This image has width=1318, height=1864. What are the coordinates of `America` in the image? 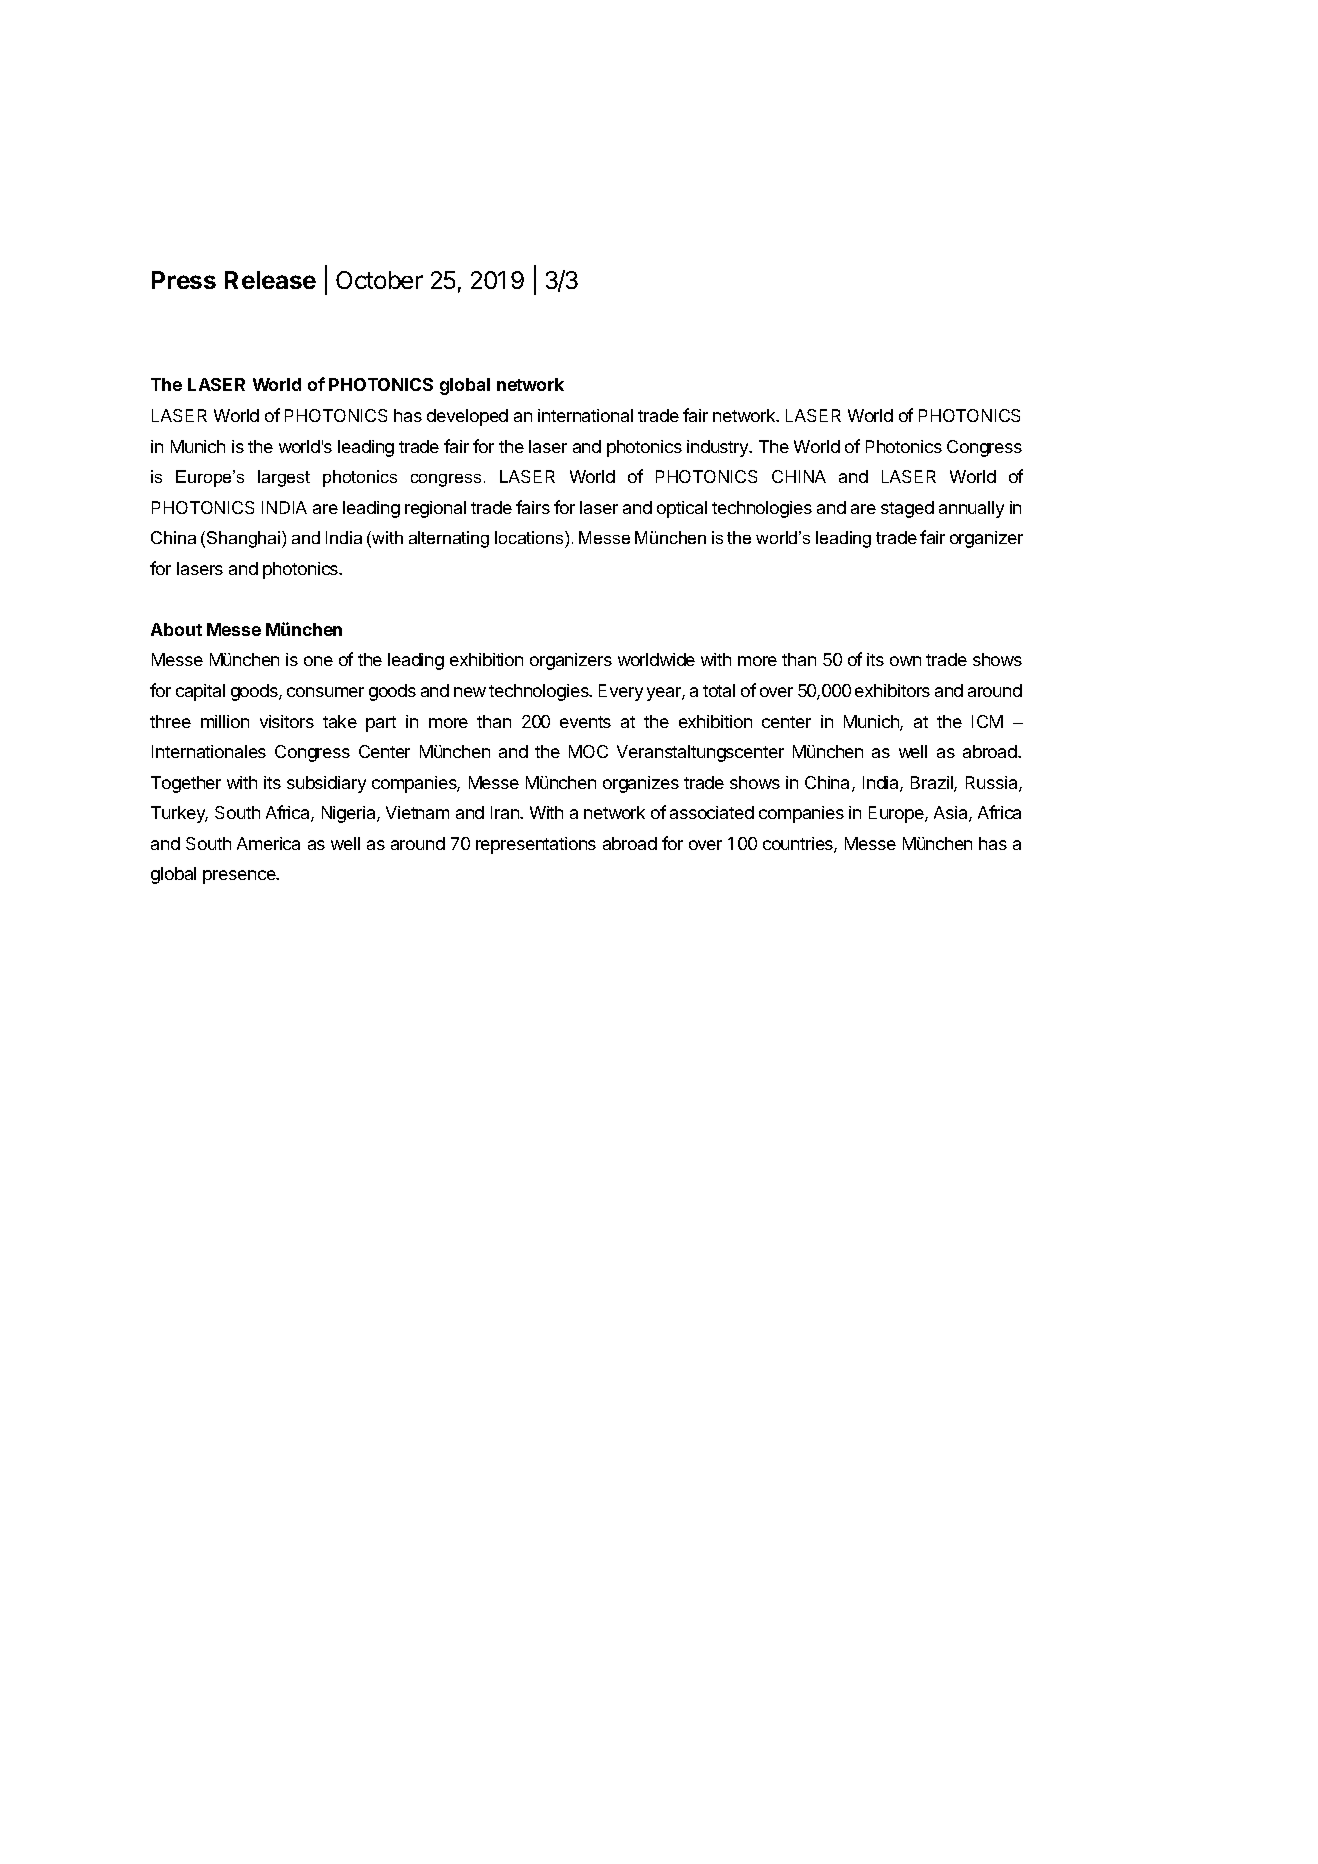 It's located at (268, 843).
